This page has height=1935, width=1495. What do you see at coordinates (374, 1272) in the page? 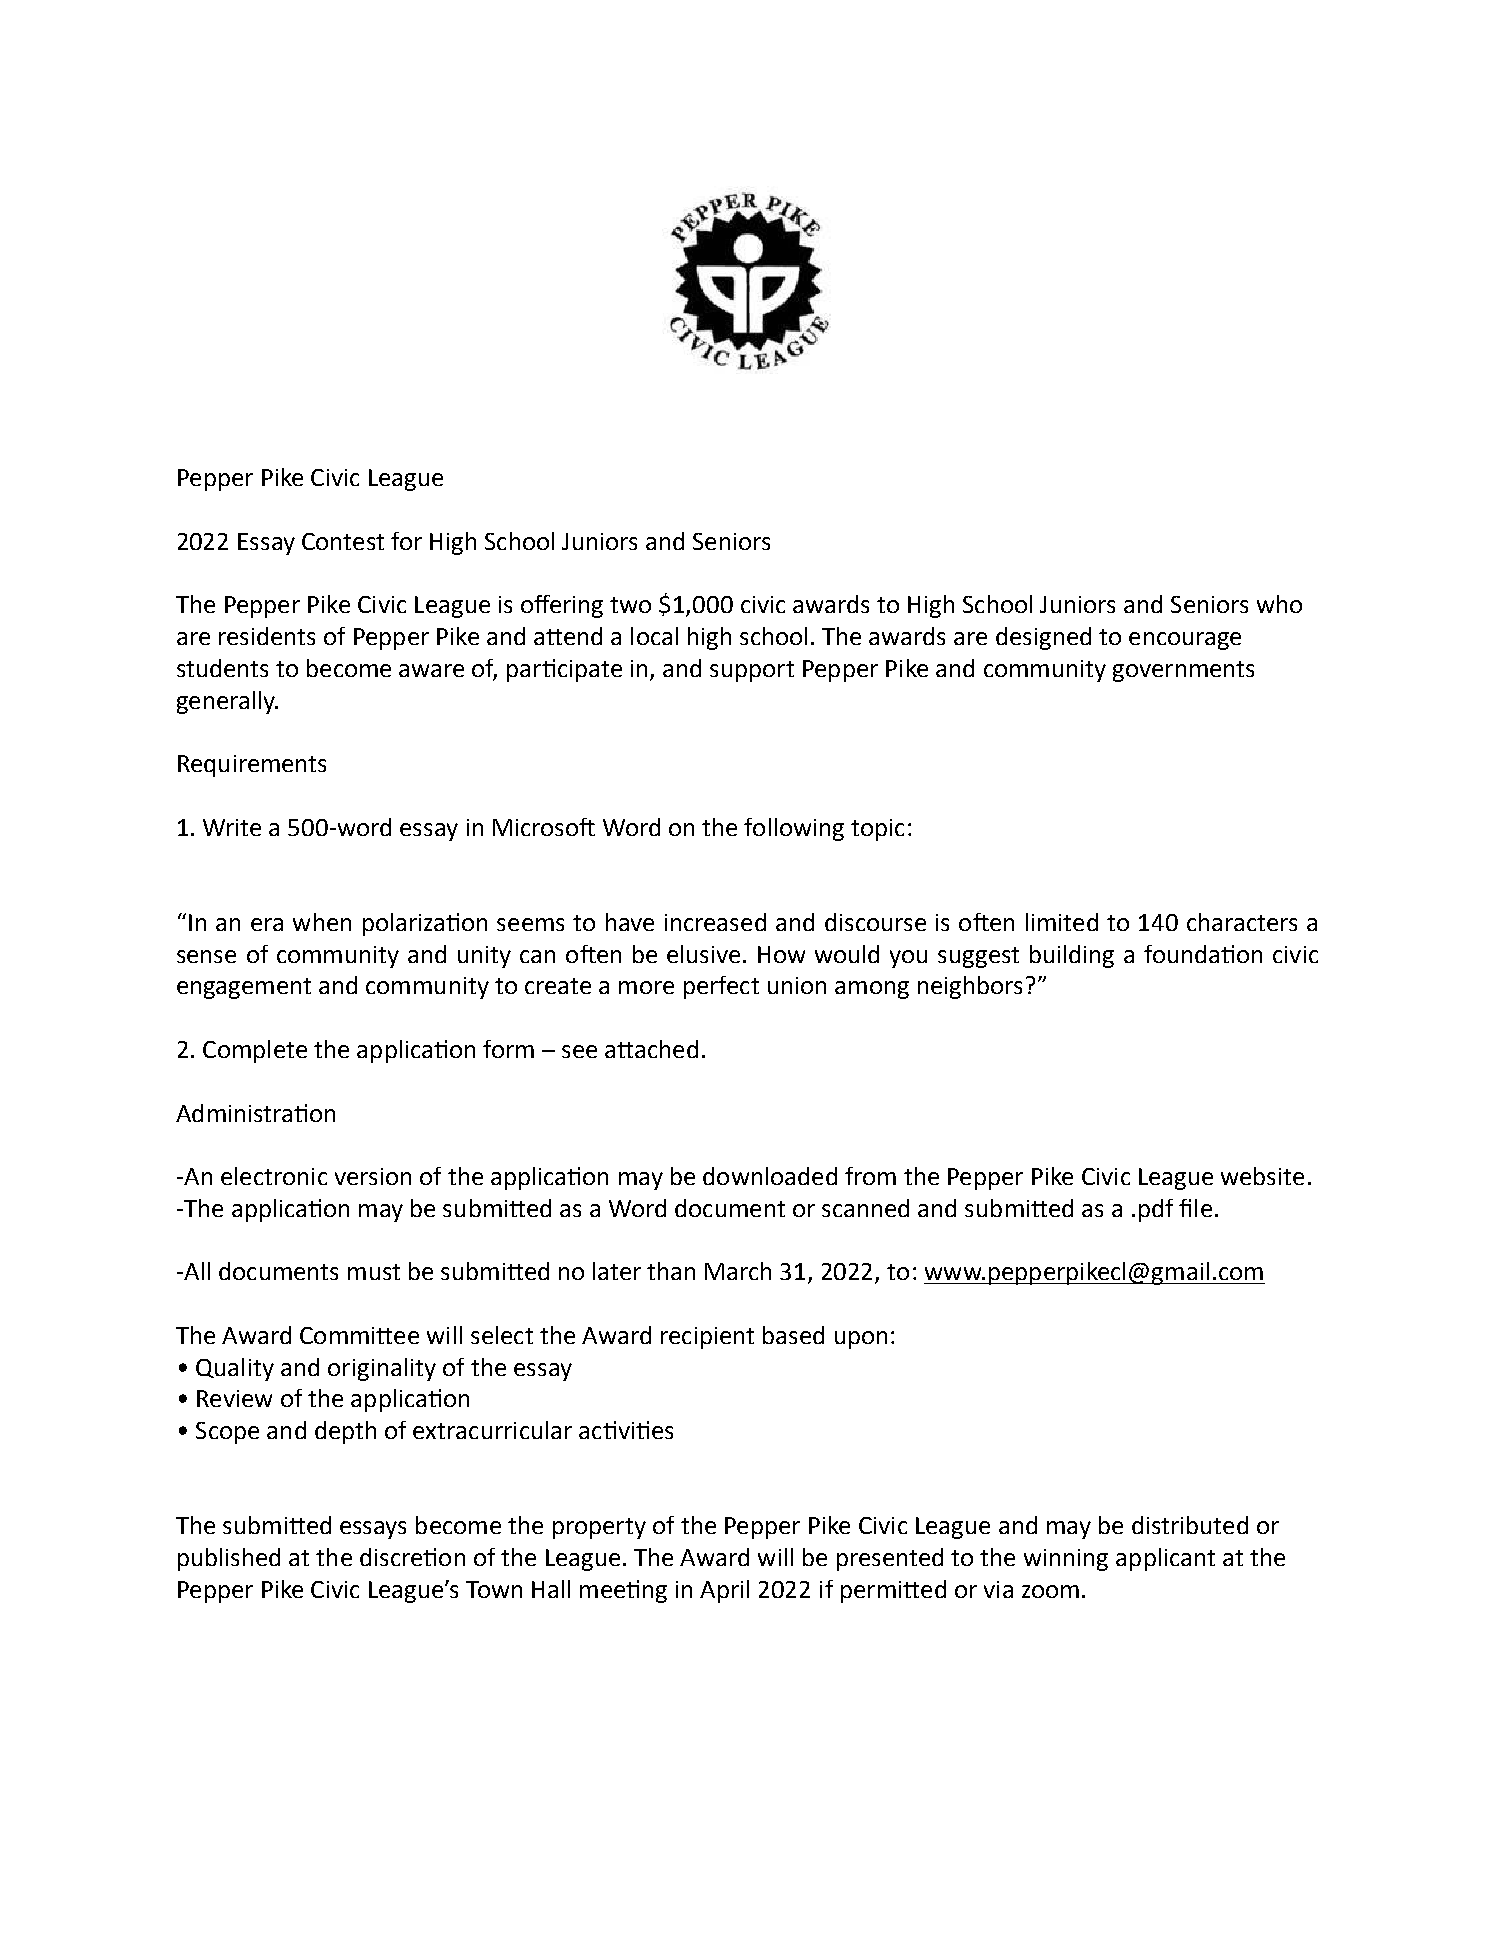
I see `must` at bounding box center [374, 1272].
